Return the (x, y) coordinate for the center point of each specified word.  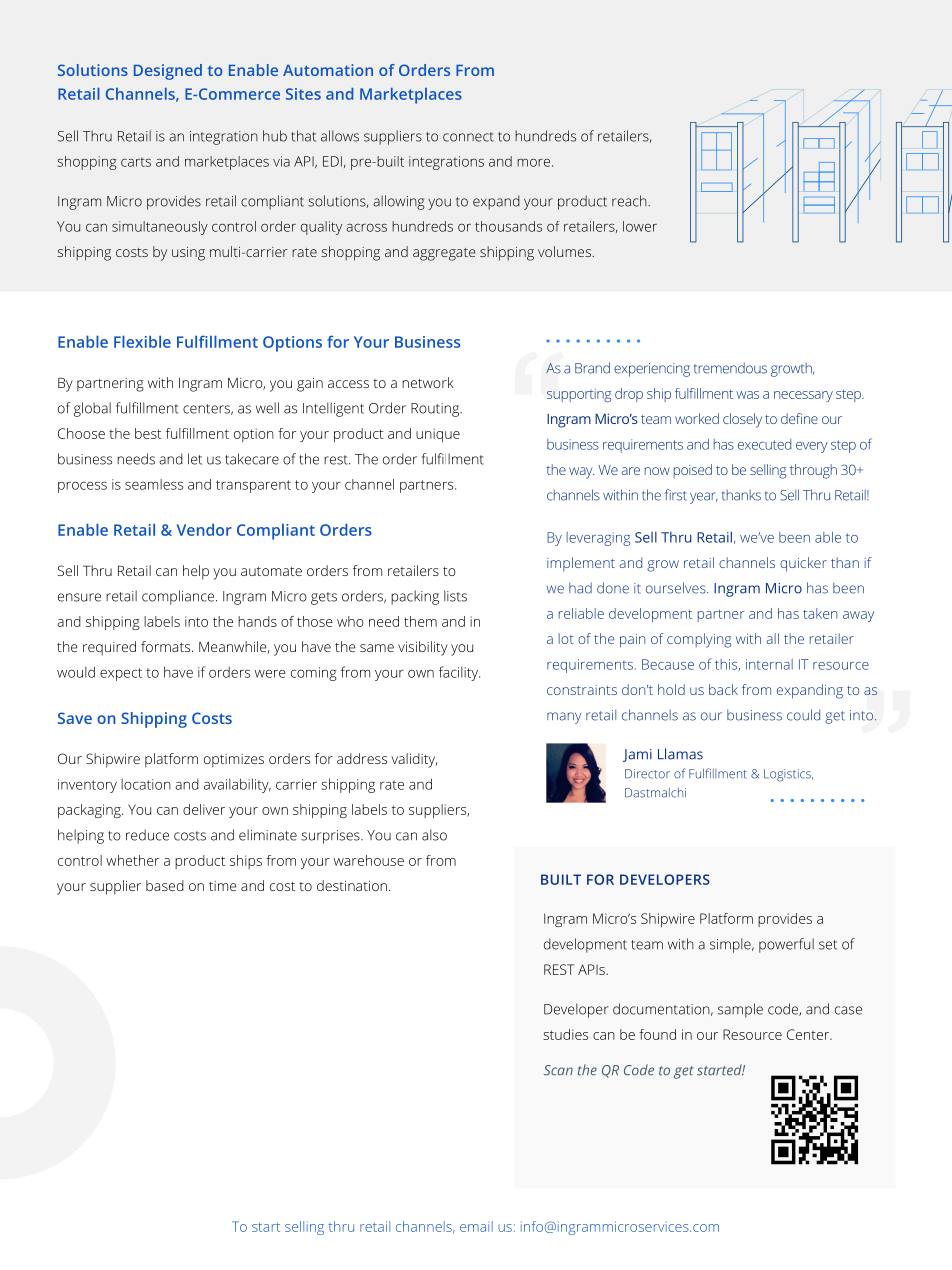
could (803, 715)
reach (630, 201)
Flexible (142, 341)
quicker (803, 564)
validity (414, 760)
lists (455, 596)
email (476, 1226)
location (146, 784)
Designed (168, 72)
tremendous (730, 368)
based (165, 885)
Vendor (204, 529)
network (428, 382)
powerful (786, 945)
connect (468, 137)
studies (565, 1034)
